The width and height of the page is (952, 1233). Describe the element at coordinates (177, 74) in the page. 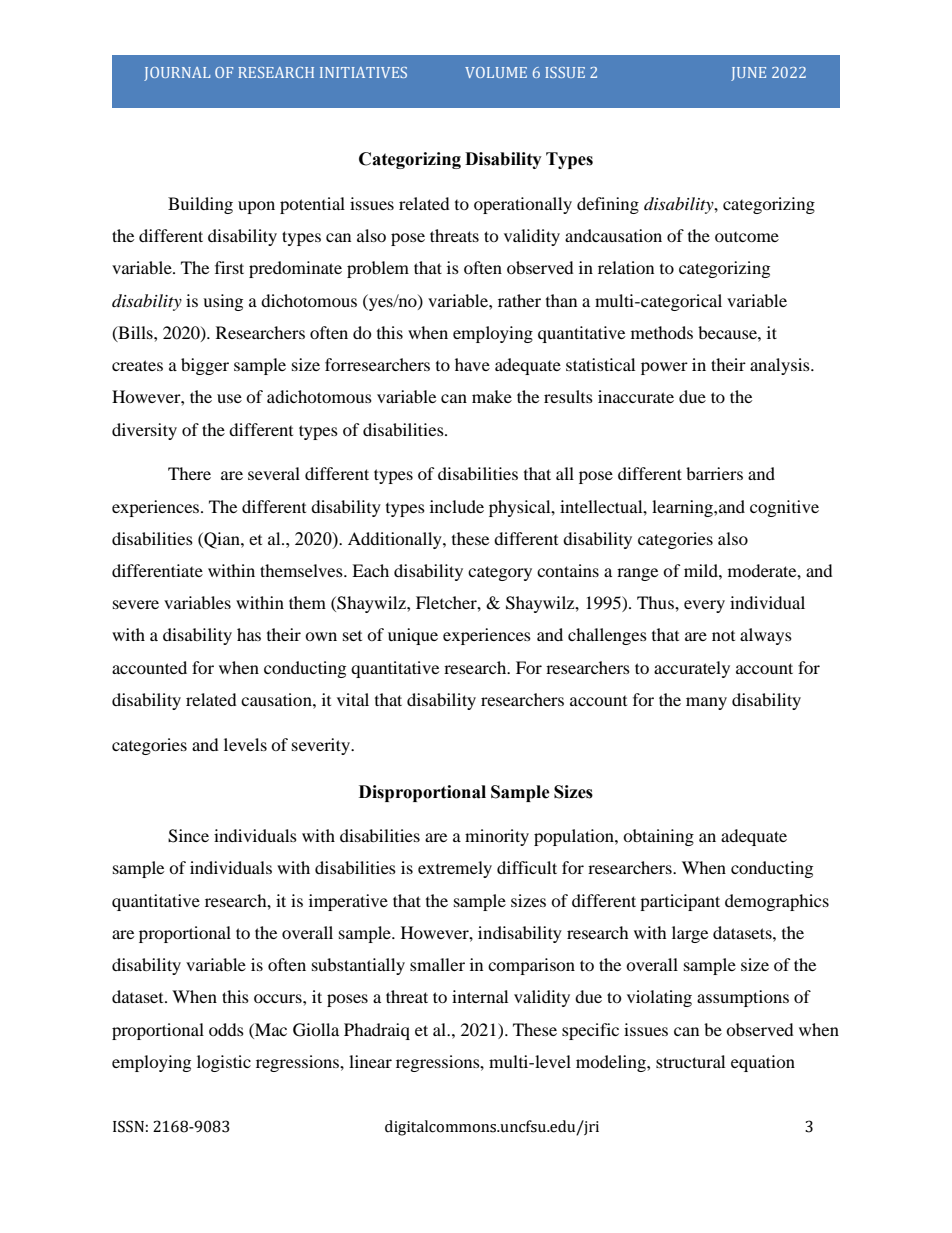

I see `JOURNAL` at that location.
